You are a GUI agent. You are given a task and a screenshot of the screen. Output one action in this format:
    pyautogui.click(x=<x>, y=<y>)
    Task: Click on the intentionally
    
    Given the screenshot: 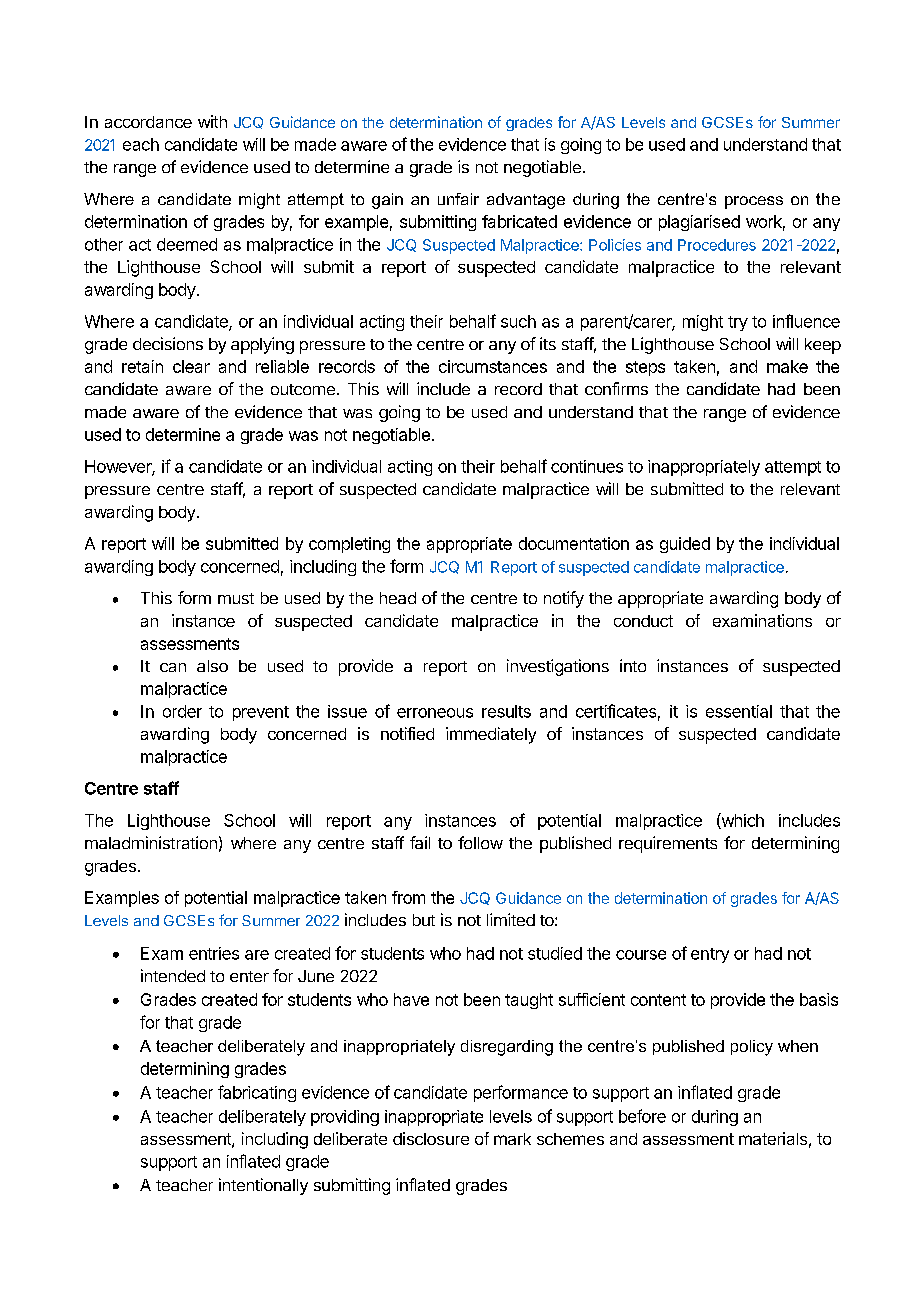 What is the action you would take?
    pyautogui.click(x=263, y=1186)
